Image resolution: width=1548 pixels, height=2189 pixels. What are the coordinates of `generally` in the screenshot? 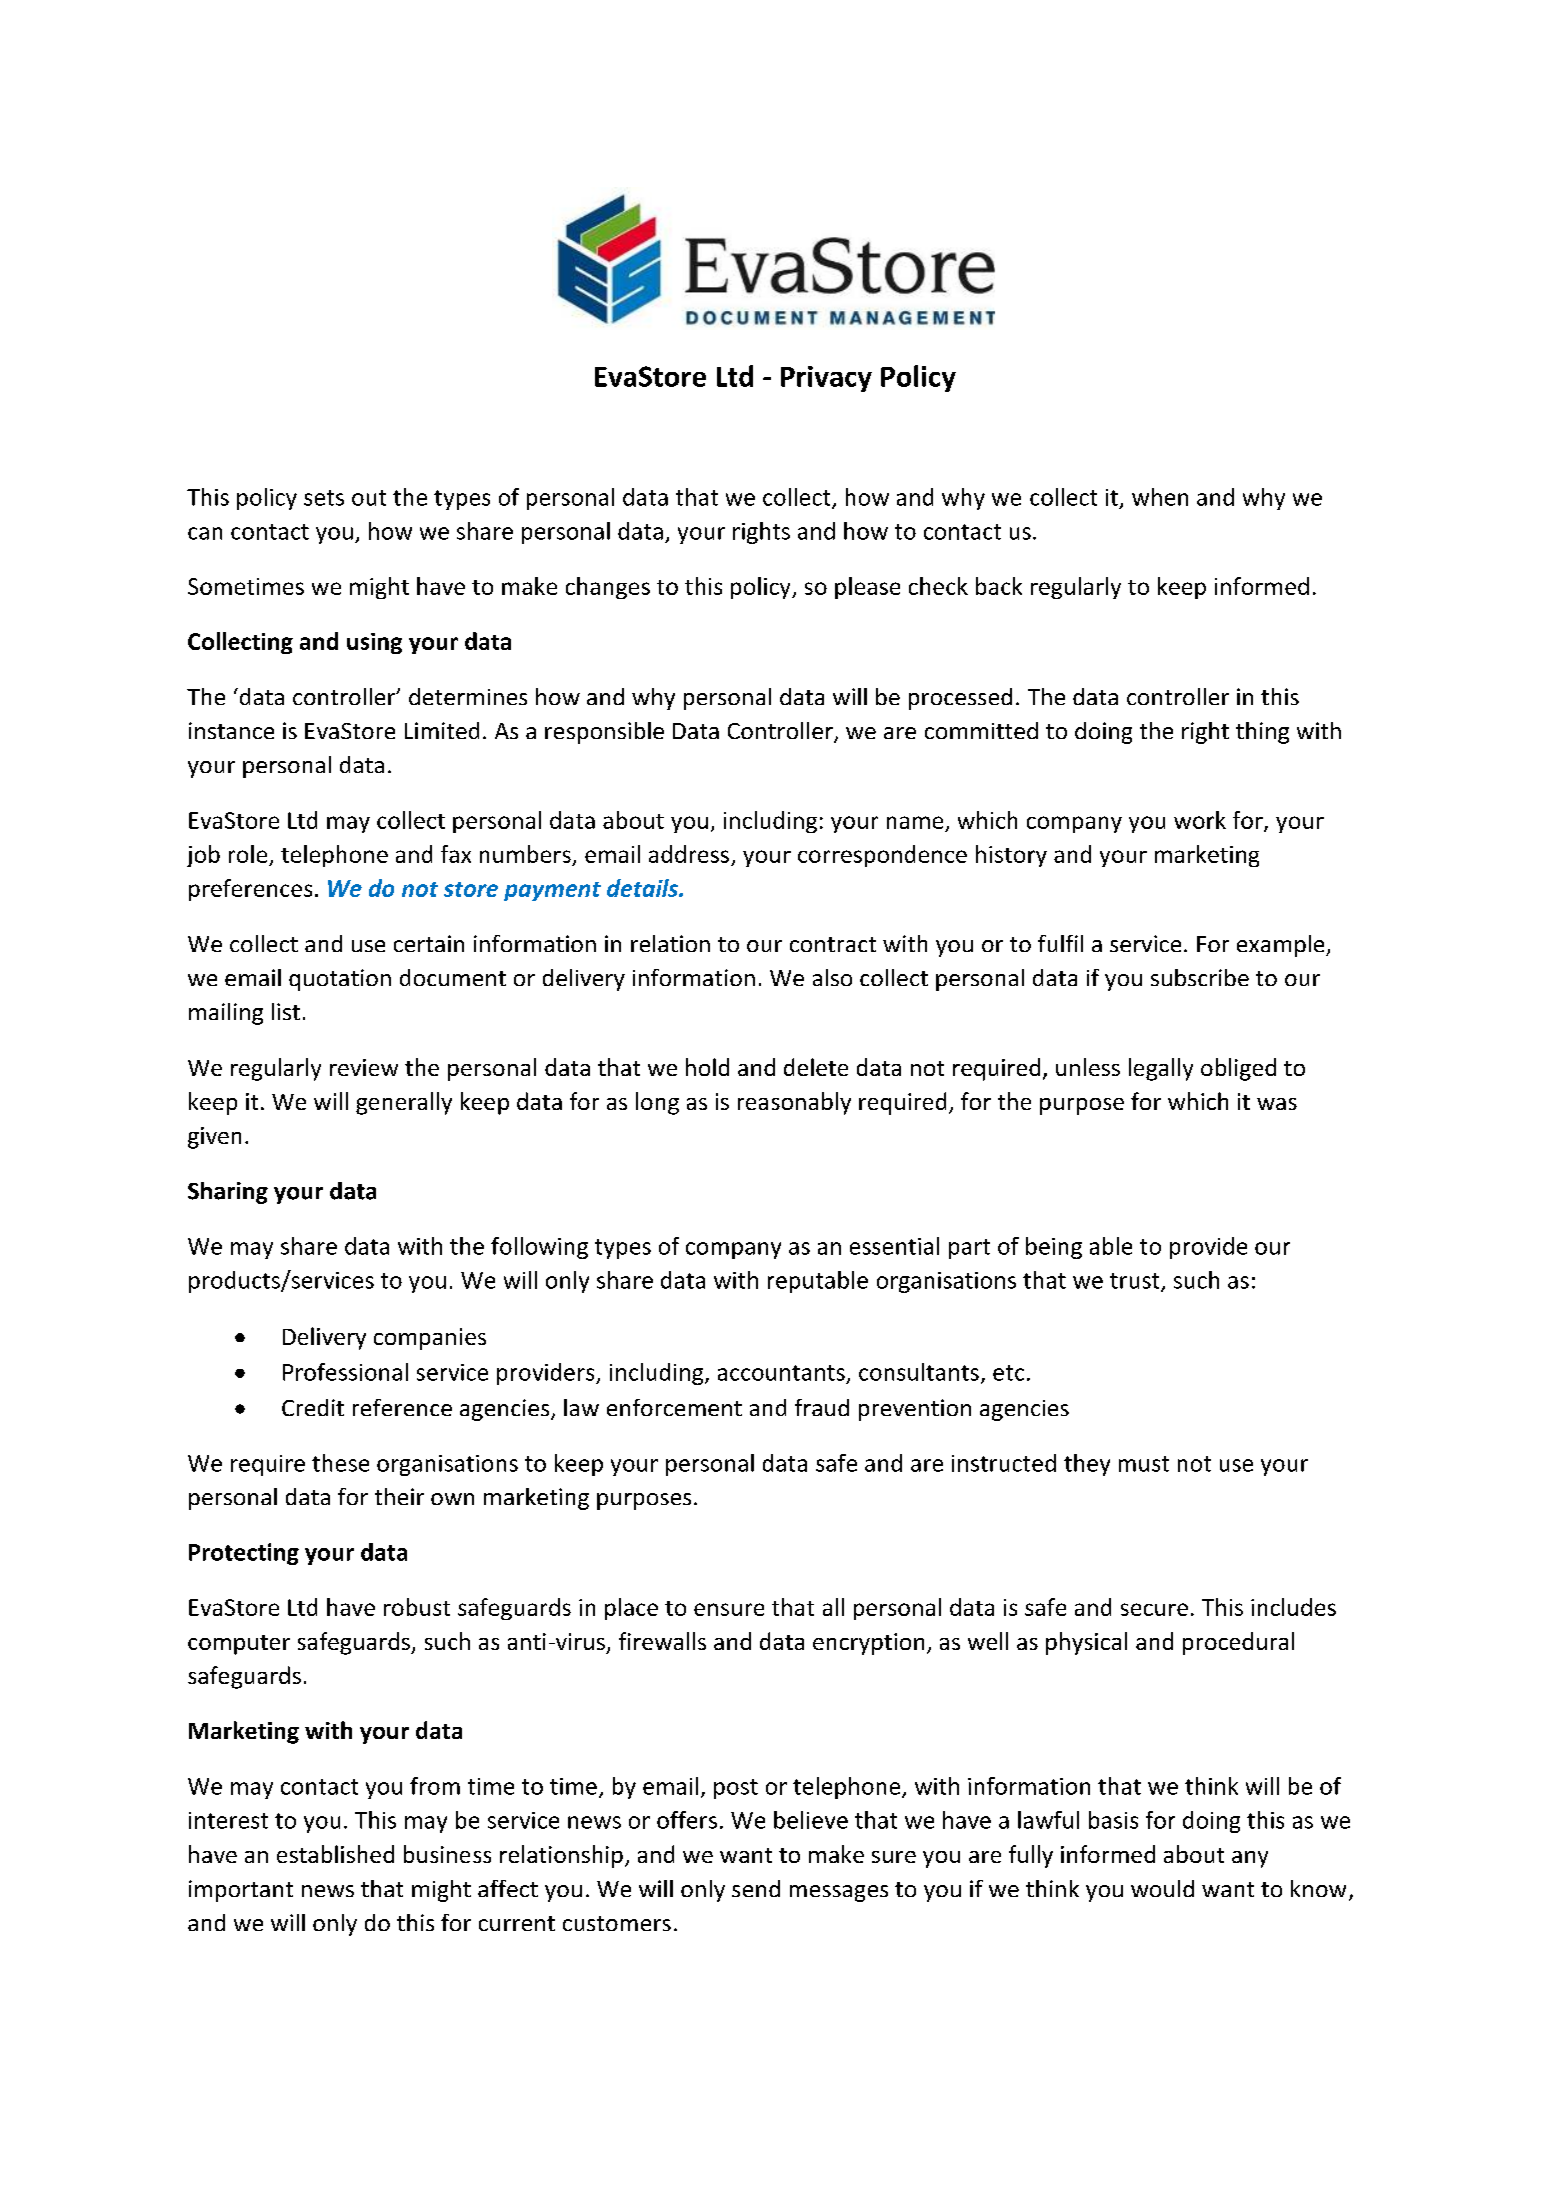 It's located at (404, 1103).
